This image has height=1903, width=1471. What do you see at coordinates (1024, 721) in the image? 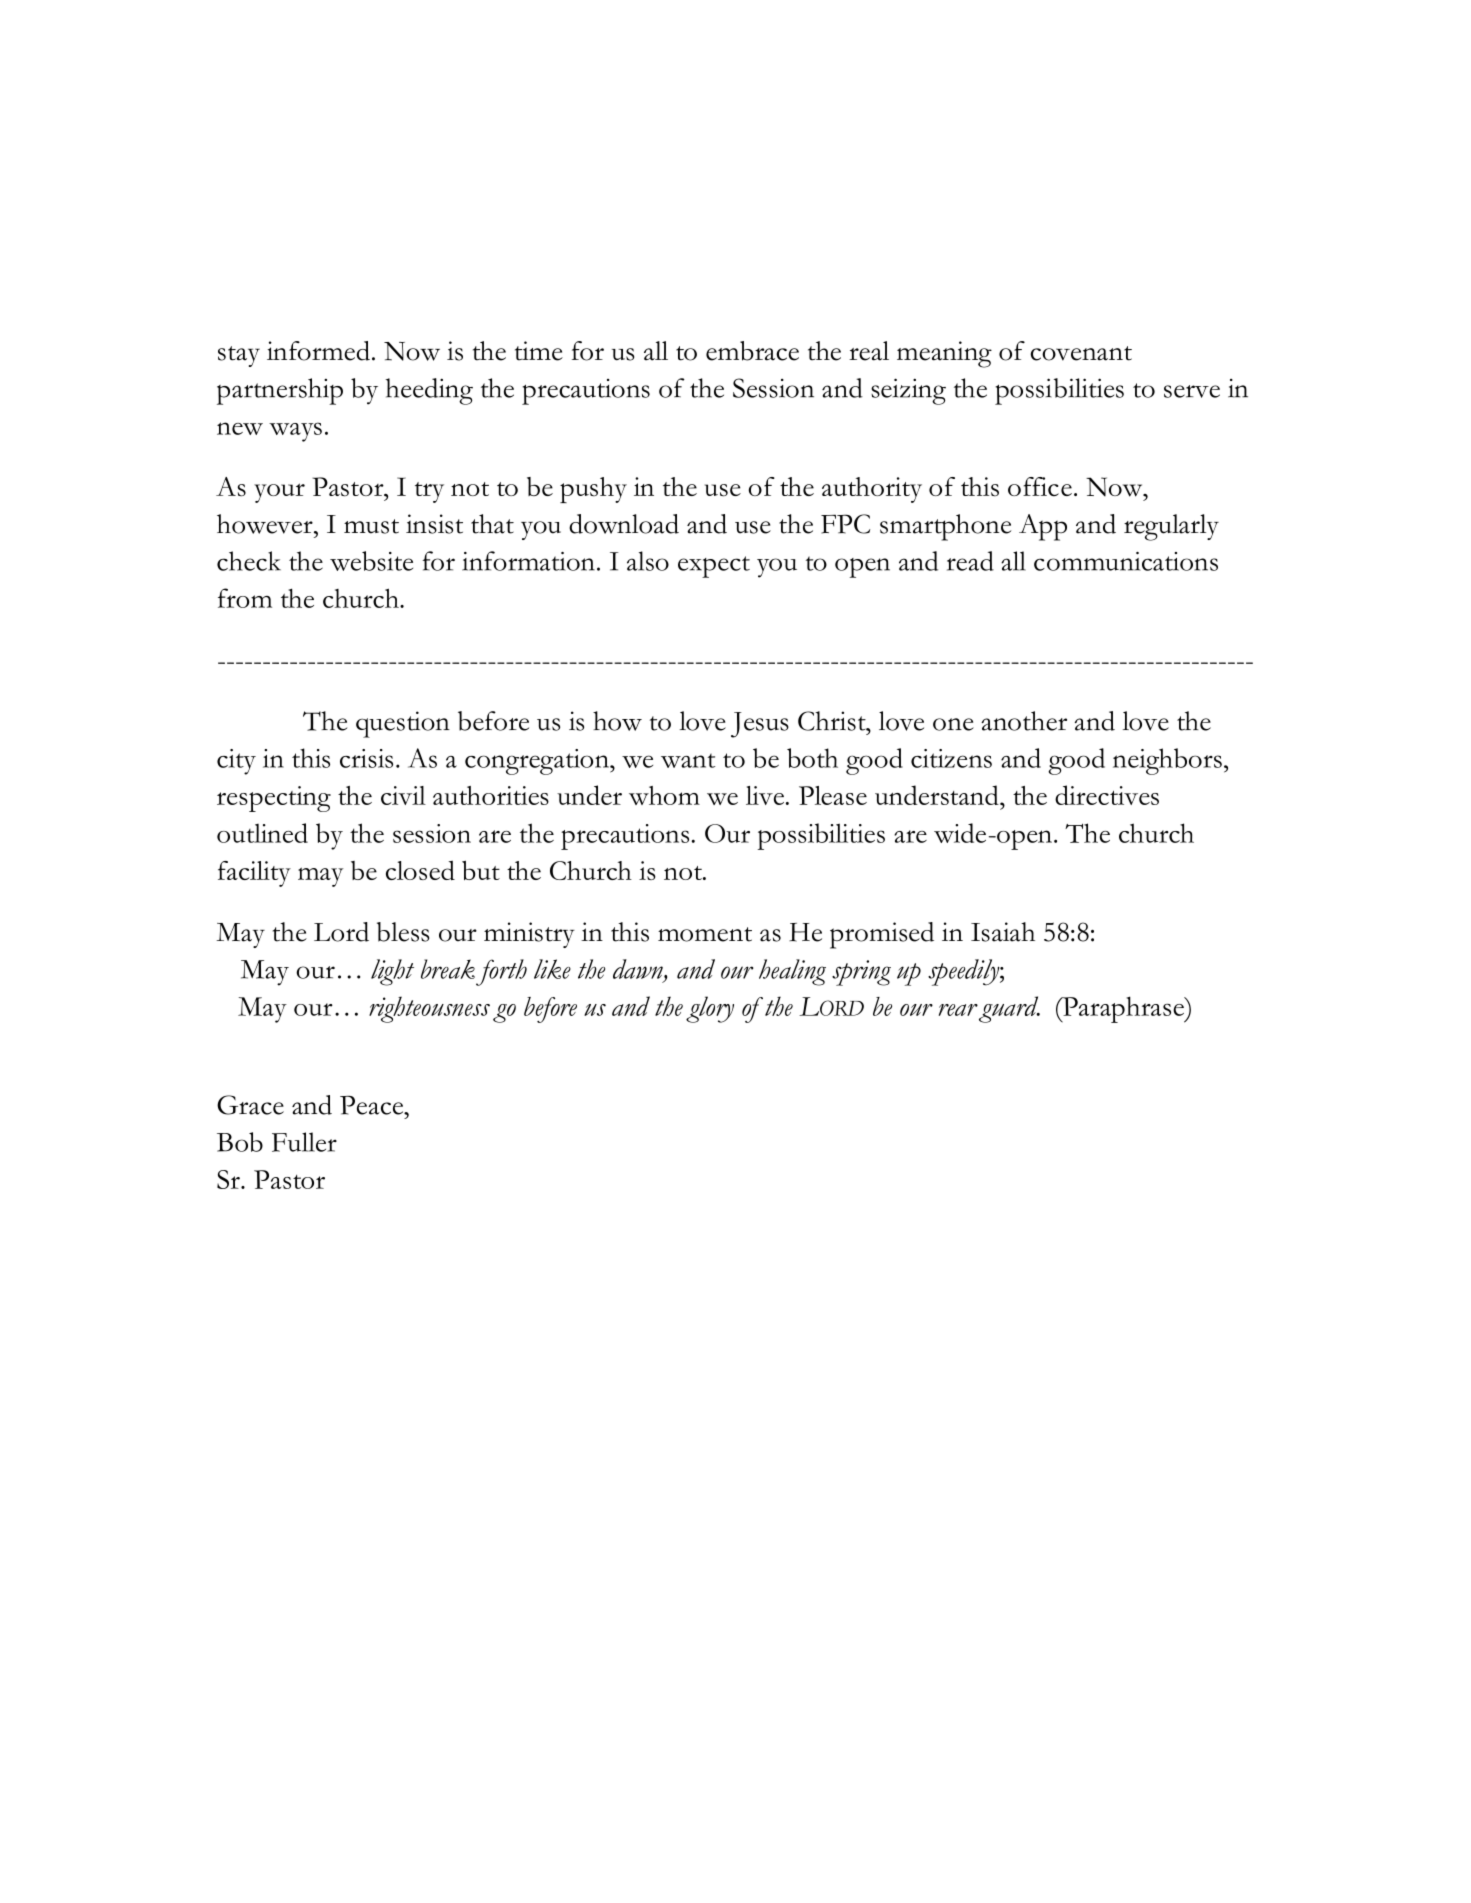
I see `another` at bounding box center [1024, 721].
